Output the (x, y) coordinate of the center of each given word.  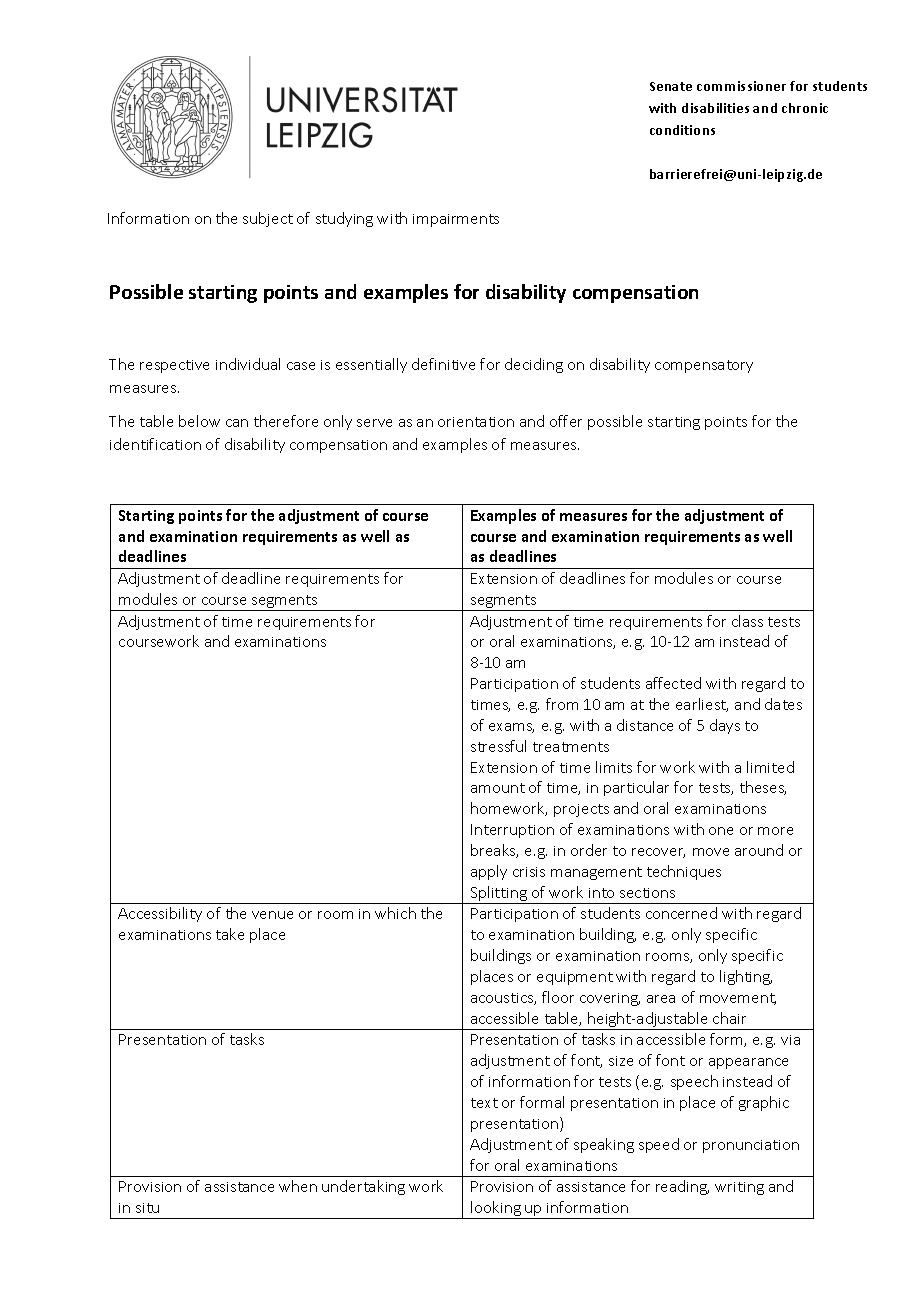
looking (496, 1210)
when (298, 1186)
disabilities (715, 108)
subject (268, 219)
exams (511, 728)
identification (155, 444)
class (747, 621)
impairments (456, 220)
